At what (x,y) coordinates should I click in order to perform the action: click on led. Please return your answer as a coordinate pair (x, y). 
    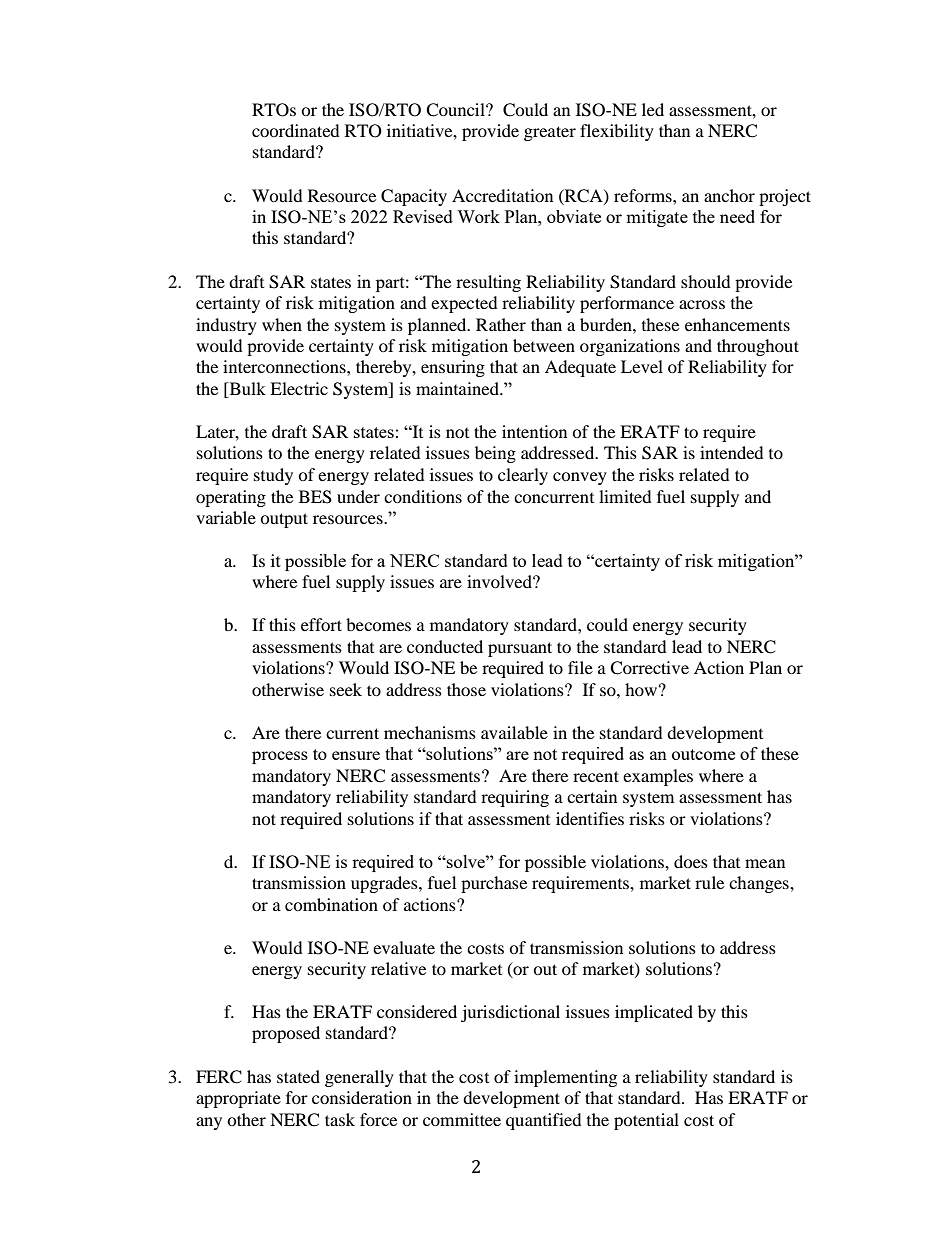
    Looking at the image, I should click on (653, 109).
